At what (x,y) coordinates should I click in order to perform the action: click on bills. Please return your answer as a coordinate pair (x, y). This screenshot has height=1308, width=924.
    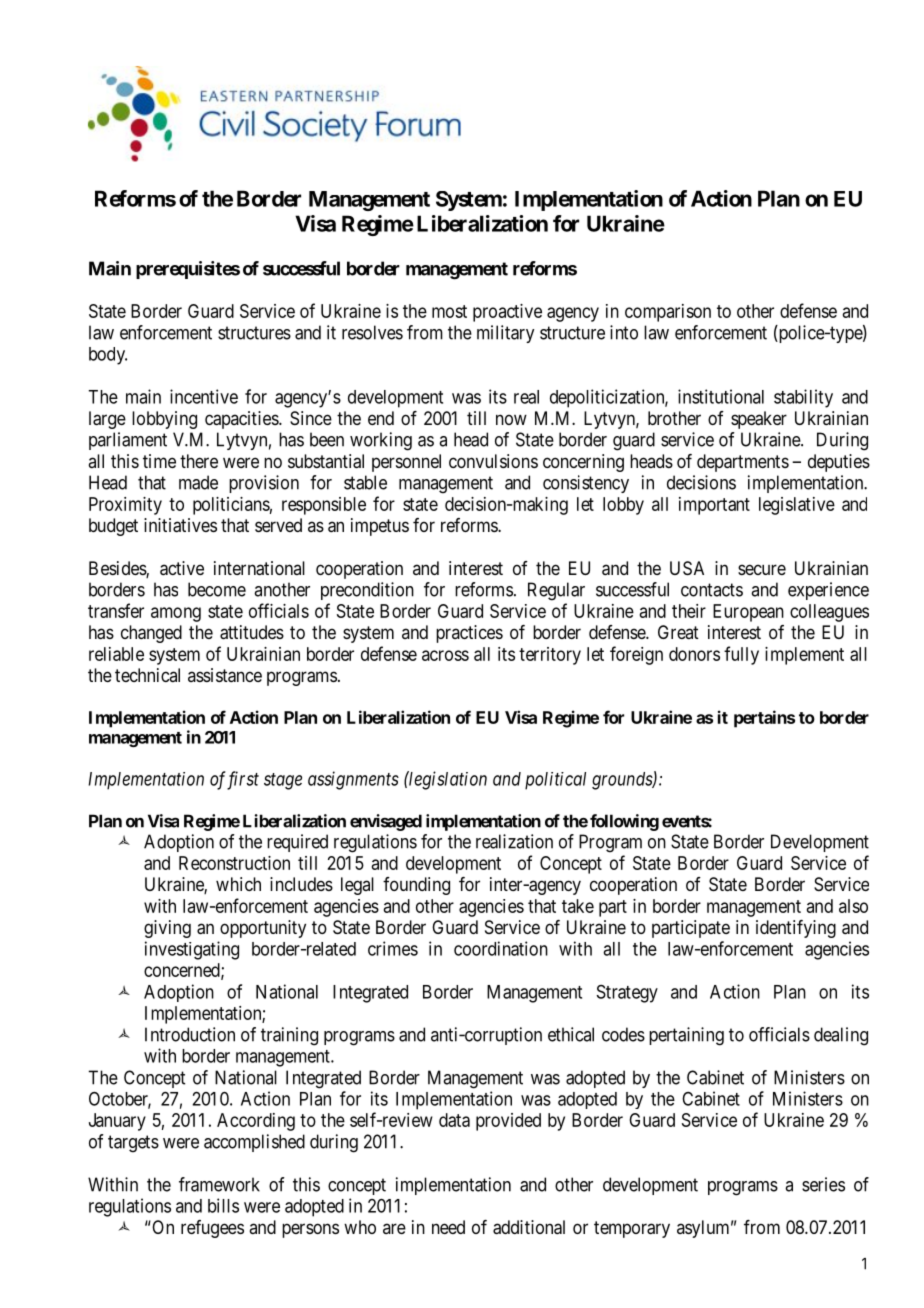
    Looking at the image, I should click on (223, 1205).
